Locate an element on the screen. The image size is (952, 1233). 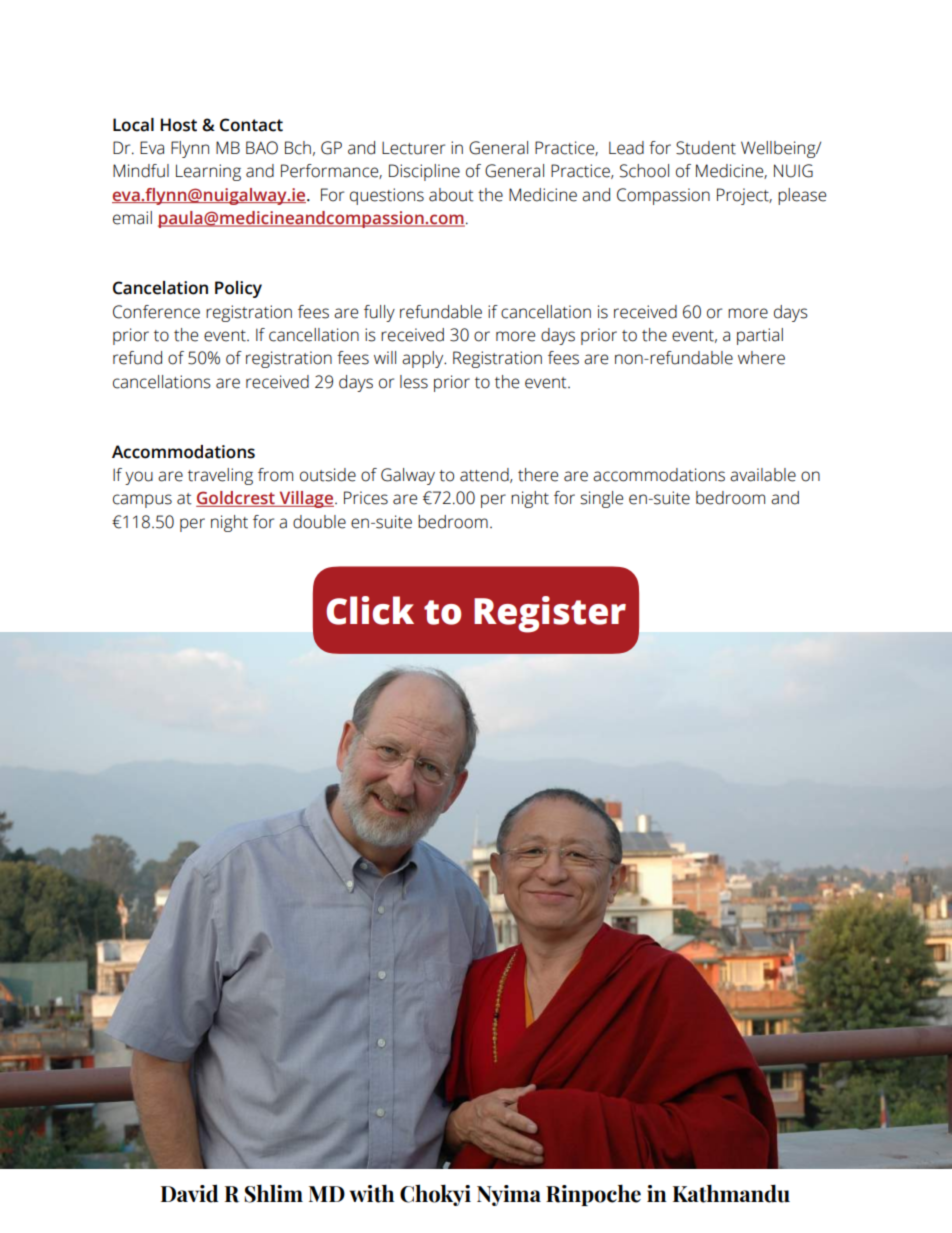
Learning is located at coordinates (208, 172).
